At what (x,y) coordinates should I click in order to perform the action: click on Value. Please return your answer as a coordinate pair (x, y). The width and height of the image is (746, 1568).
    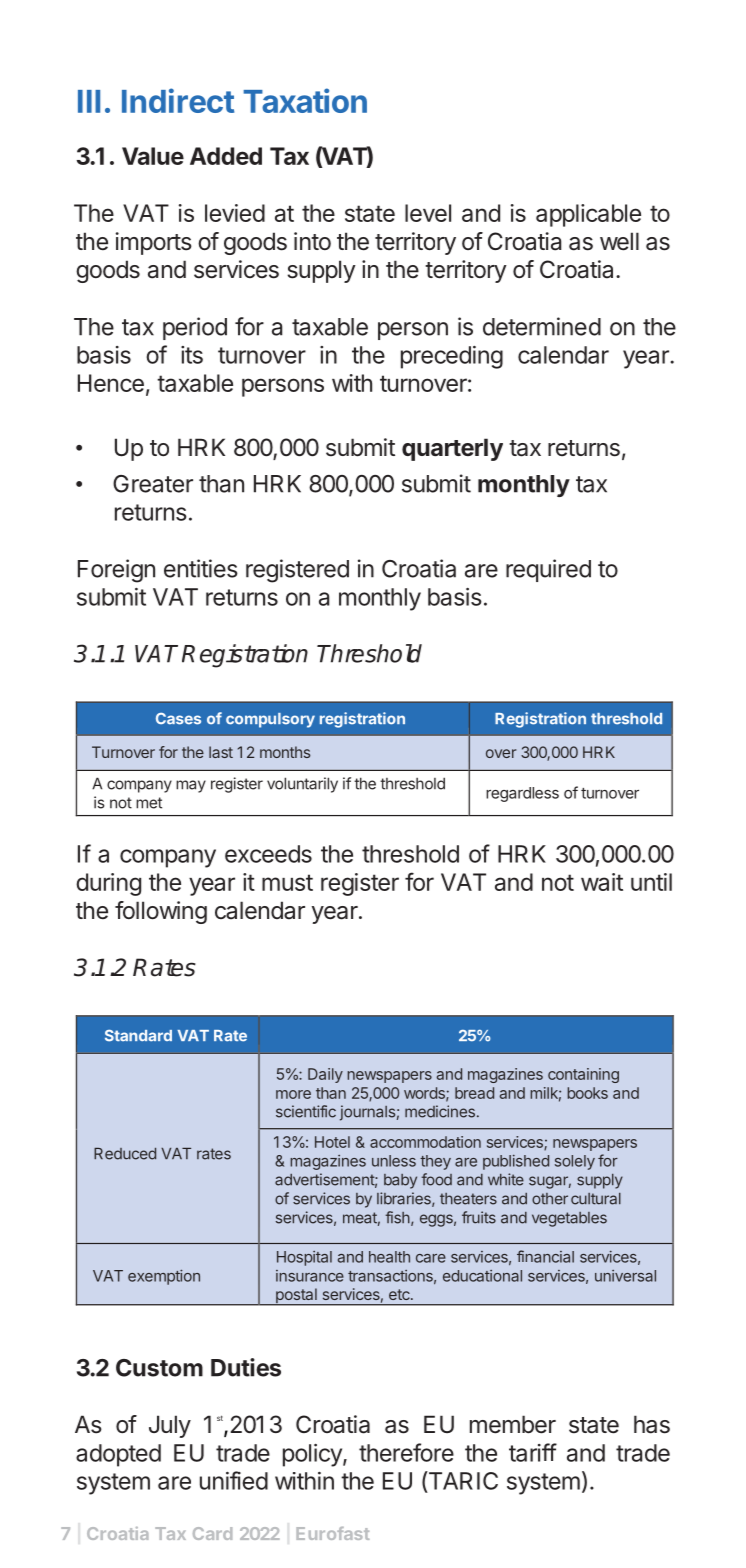
    Looking at the image, I should click on (153, 156).
